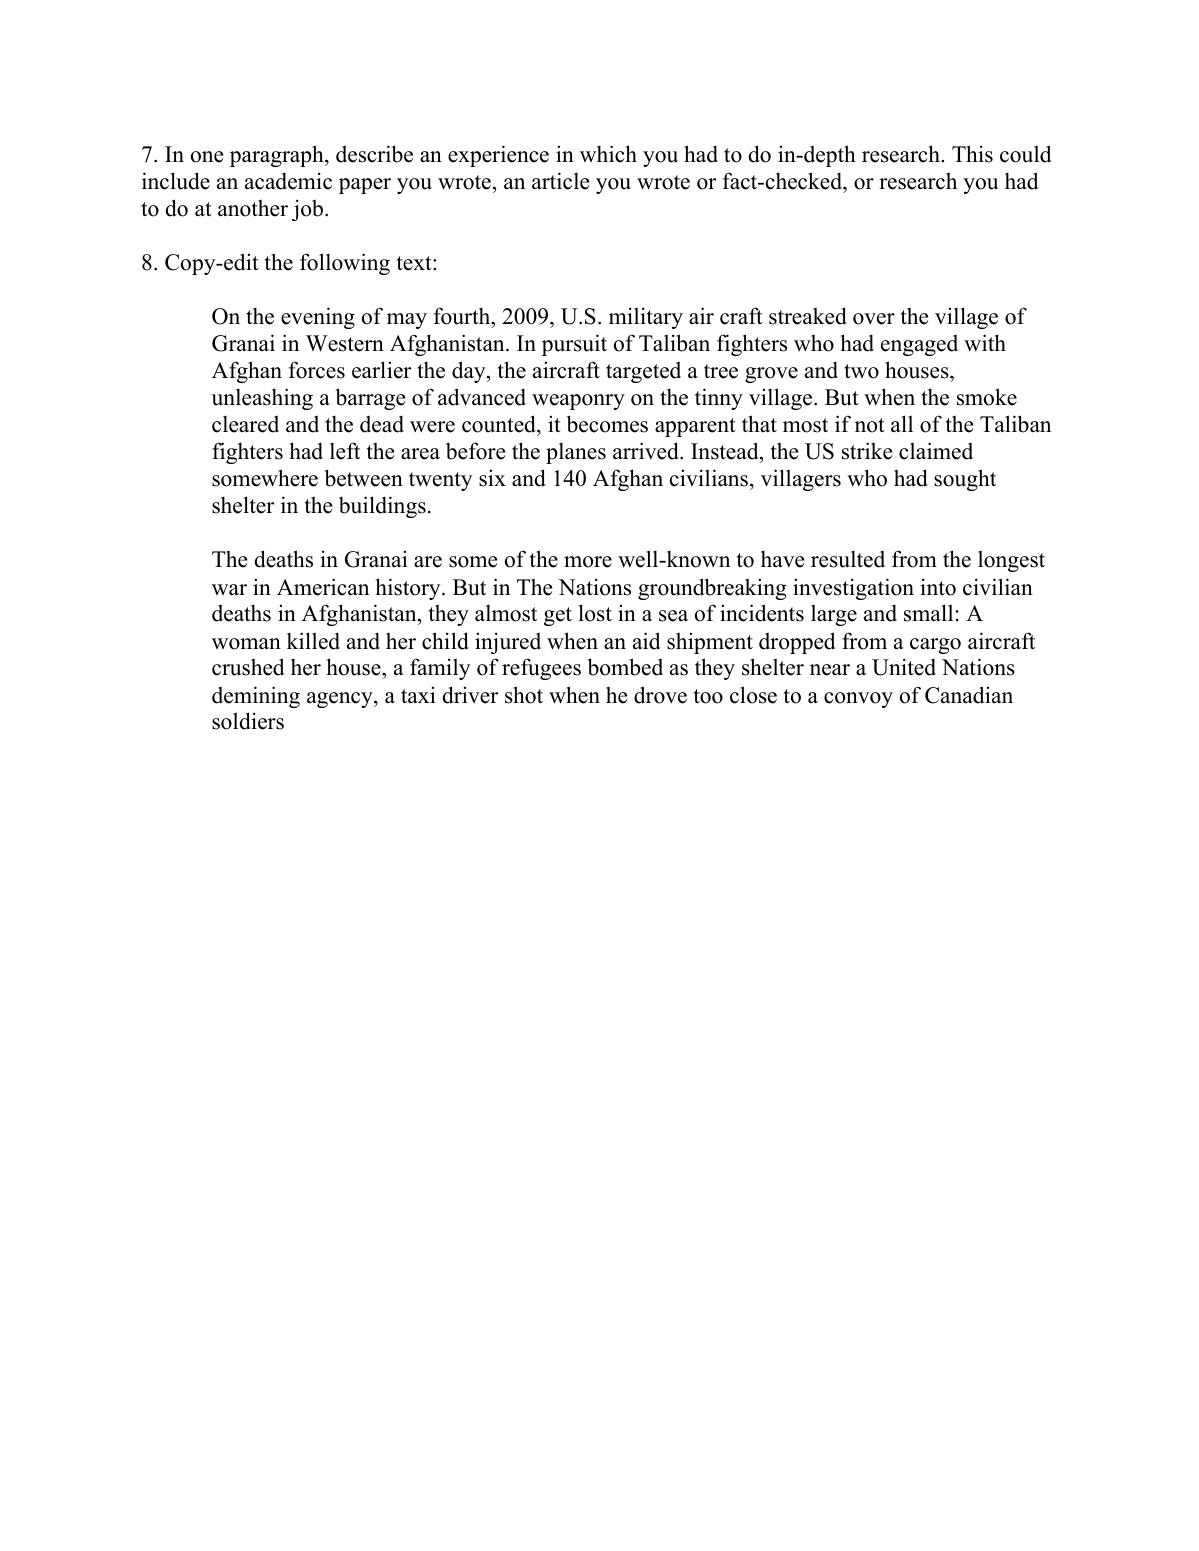  I want to click on article, so click(560, 181).
